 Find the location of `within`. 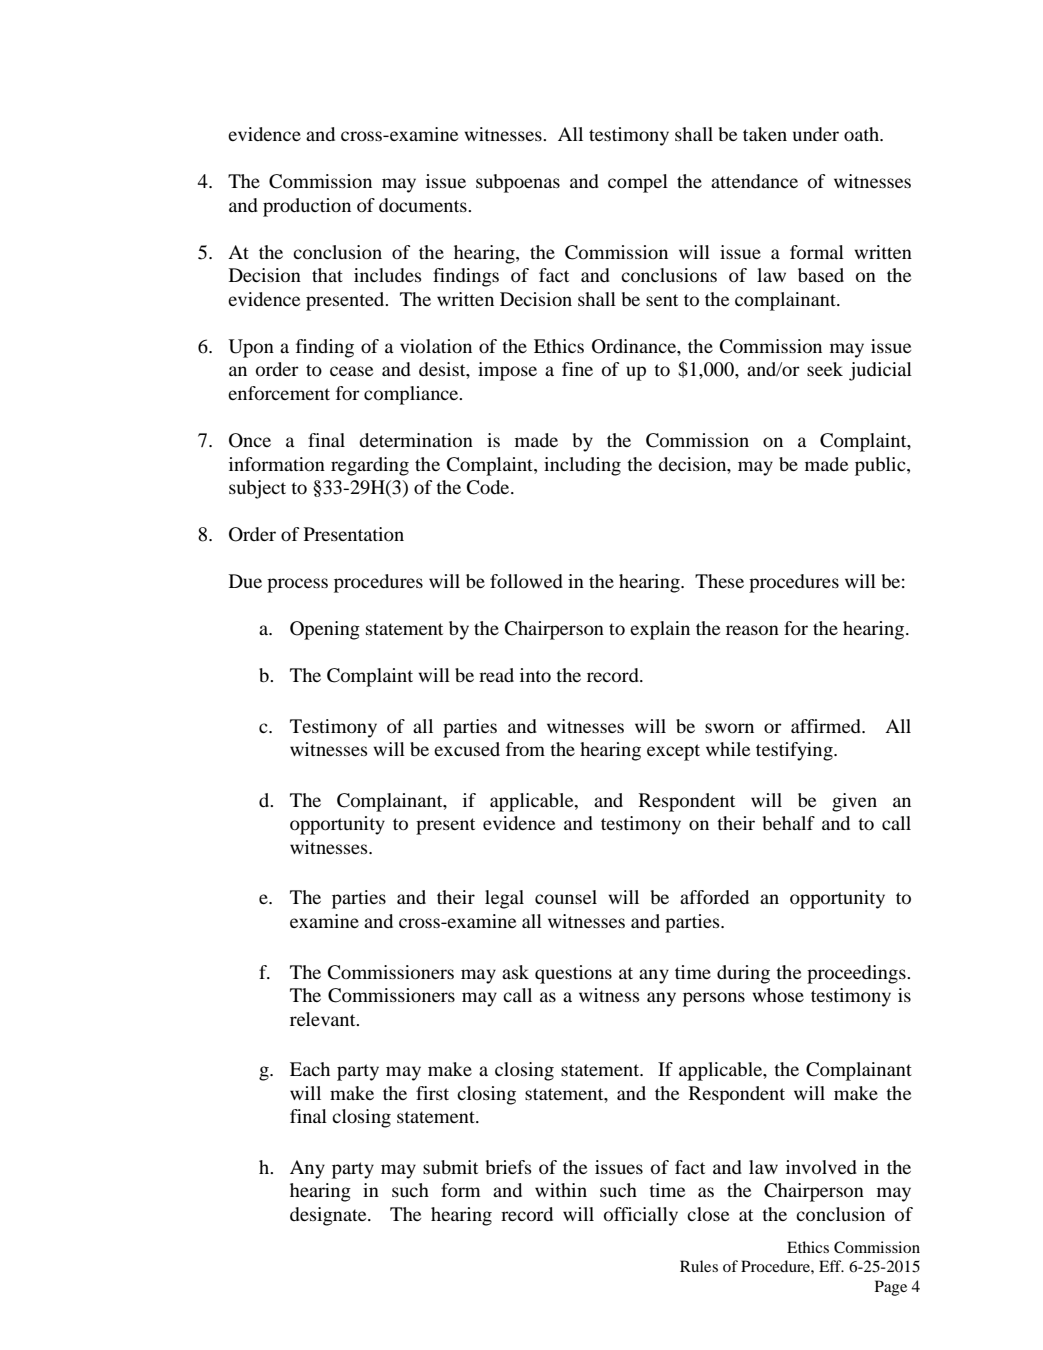

within is located at coordinates (561, 1190).
